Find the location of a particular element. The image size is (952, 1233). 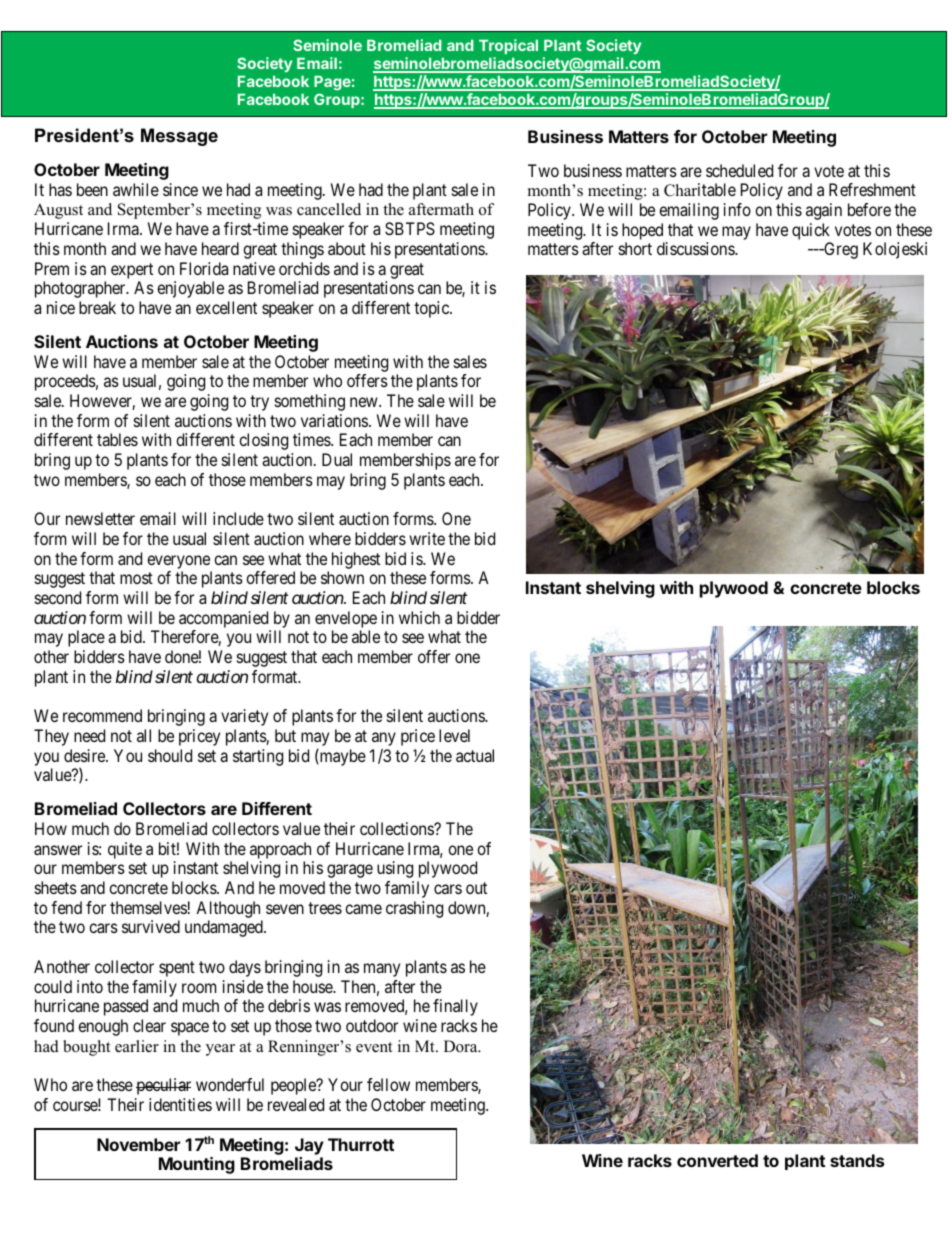

which is located at coordinates (419, 617).
